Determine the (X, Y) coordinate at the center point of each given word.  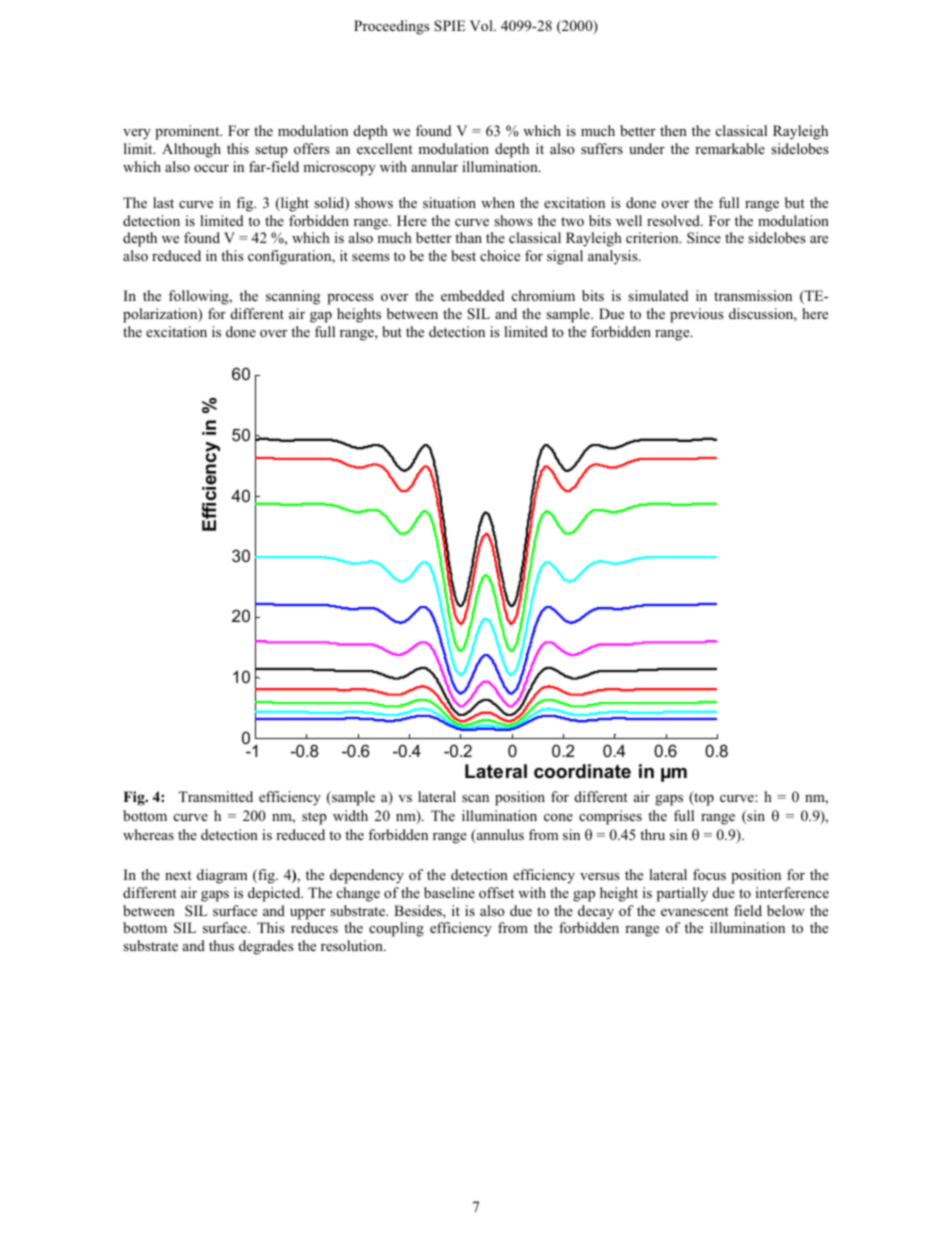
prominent (188, 132)
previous (697, 315)
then (673, 130)
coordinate (582, 771)
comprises (610, 817)
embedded (472, 295)
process (350, 299)
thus (221, 945)
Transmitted (215, 796)
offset (496, 892)
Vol (482, 25)
